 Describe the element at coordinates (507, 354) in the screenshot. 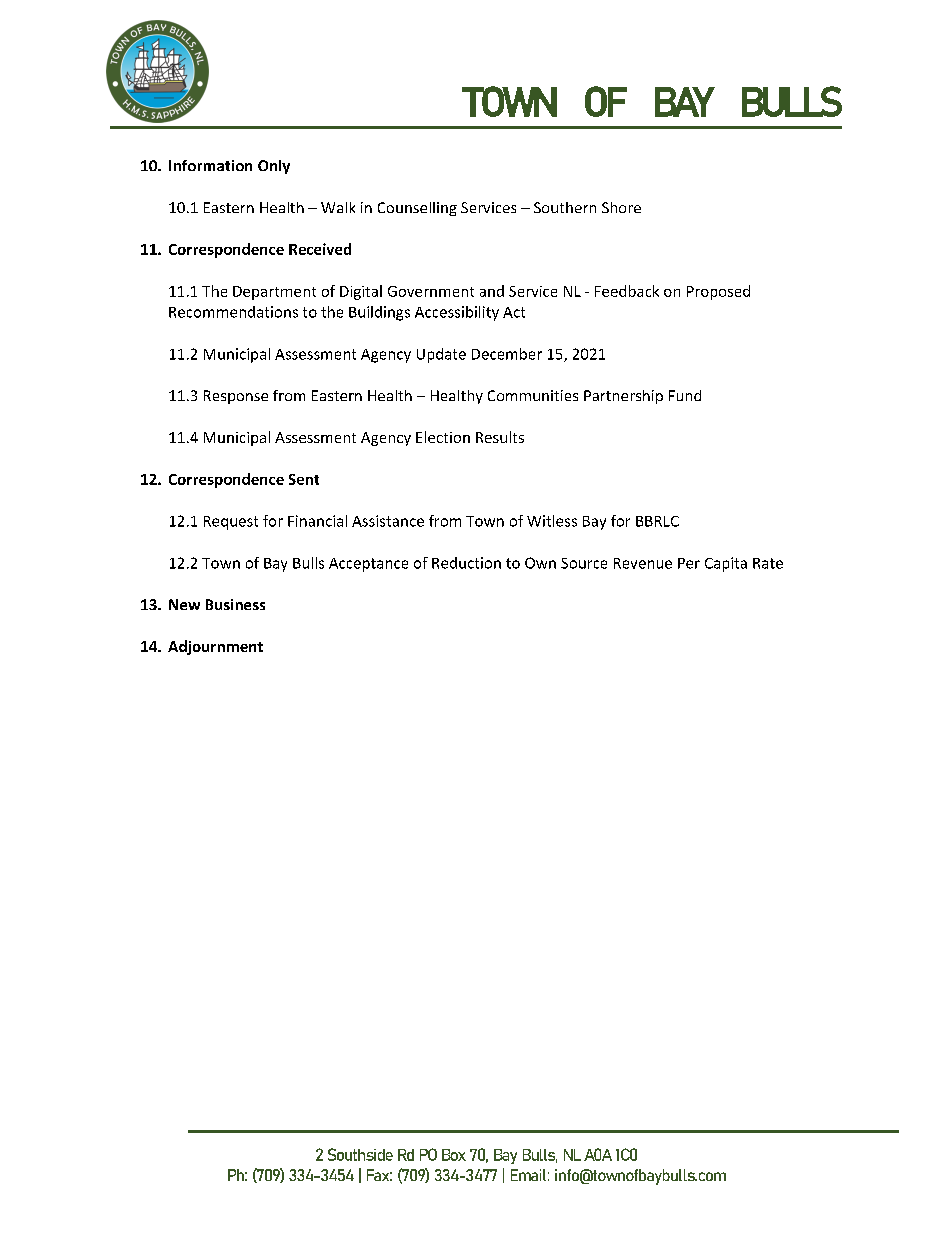

I see `December` at that location.
